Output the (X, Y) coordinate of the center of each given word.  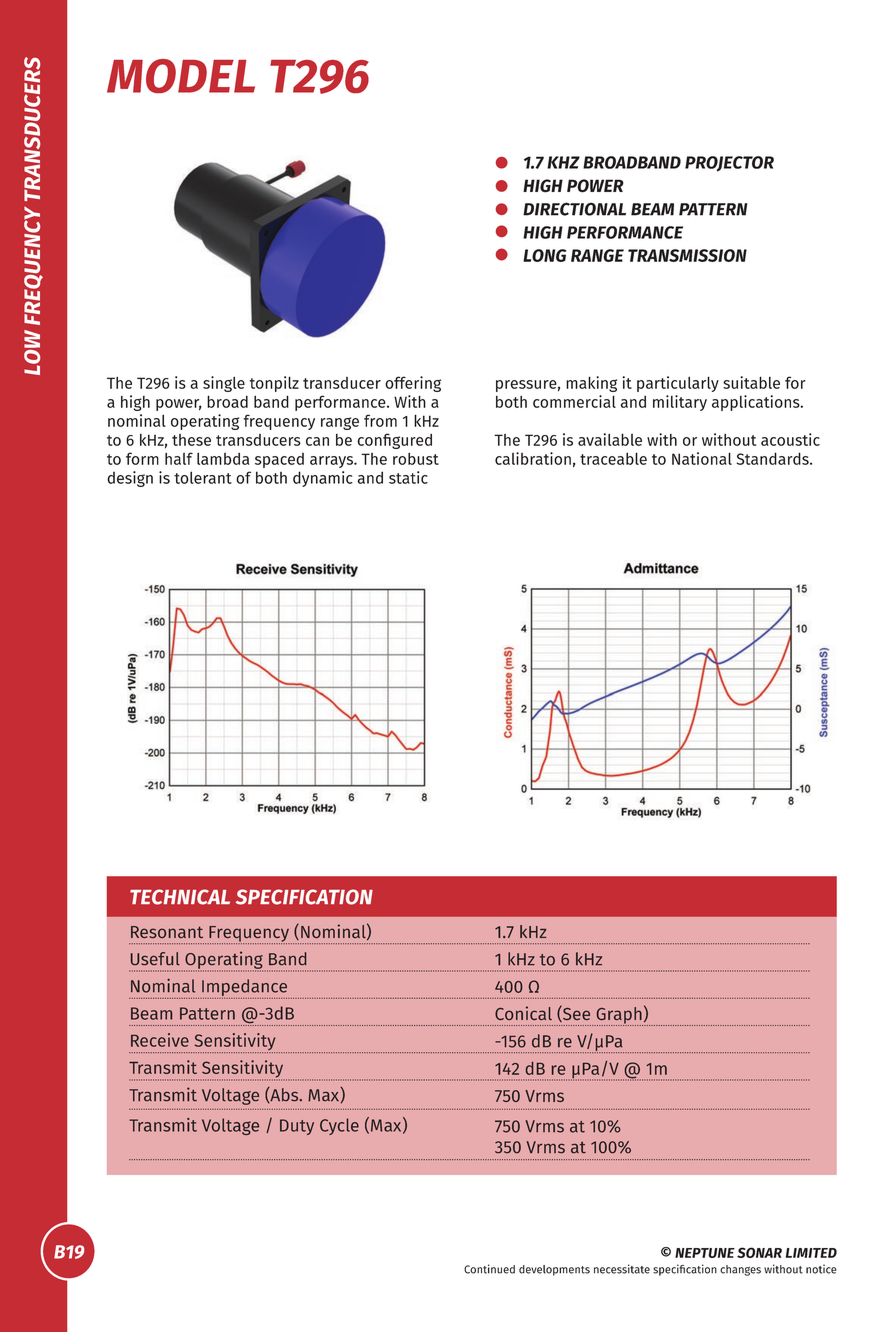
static (408, 477)
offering (413, 384)
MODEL (181, 76)
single (224, 384)
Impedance (244, 987)
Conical (523, 1013)
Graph (618, 1016)
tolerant (203, 477)
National (702, 458)
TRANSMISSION (687, 255)
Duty (297, 1127)
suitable (751, 382)
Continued (489, 1269)
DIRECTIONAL (574, 209)
